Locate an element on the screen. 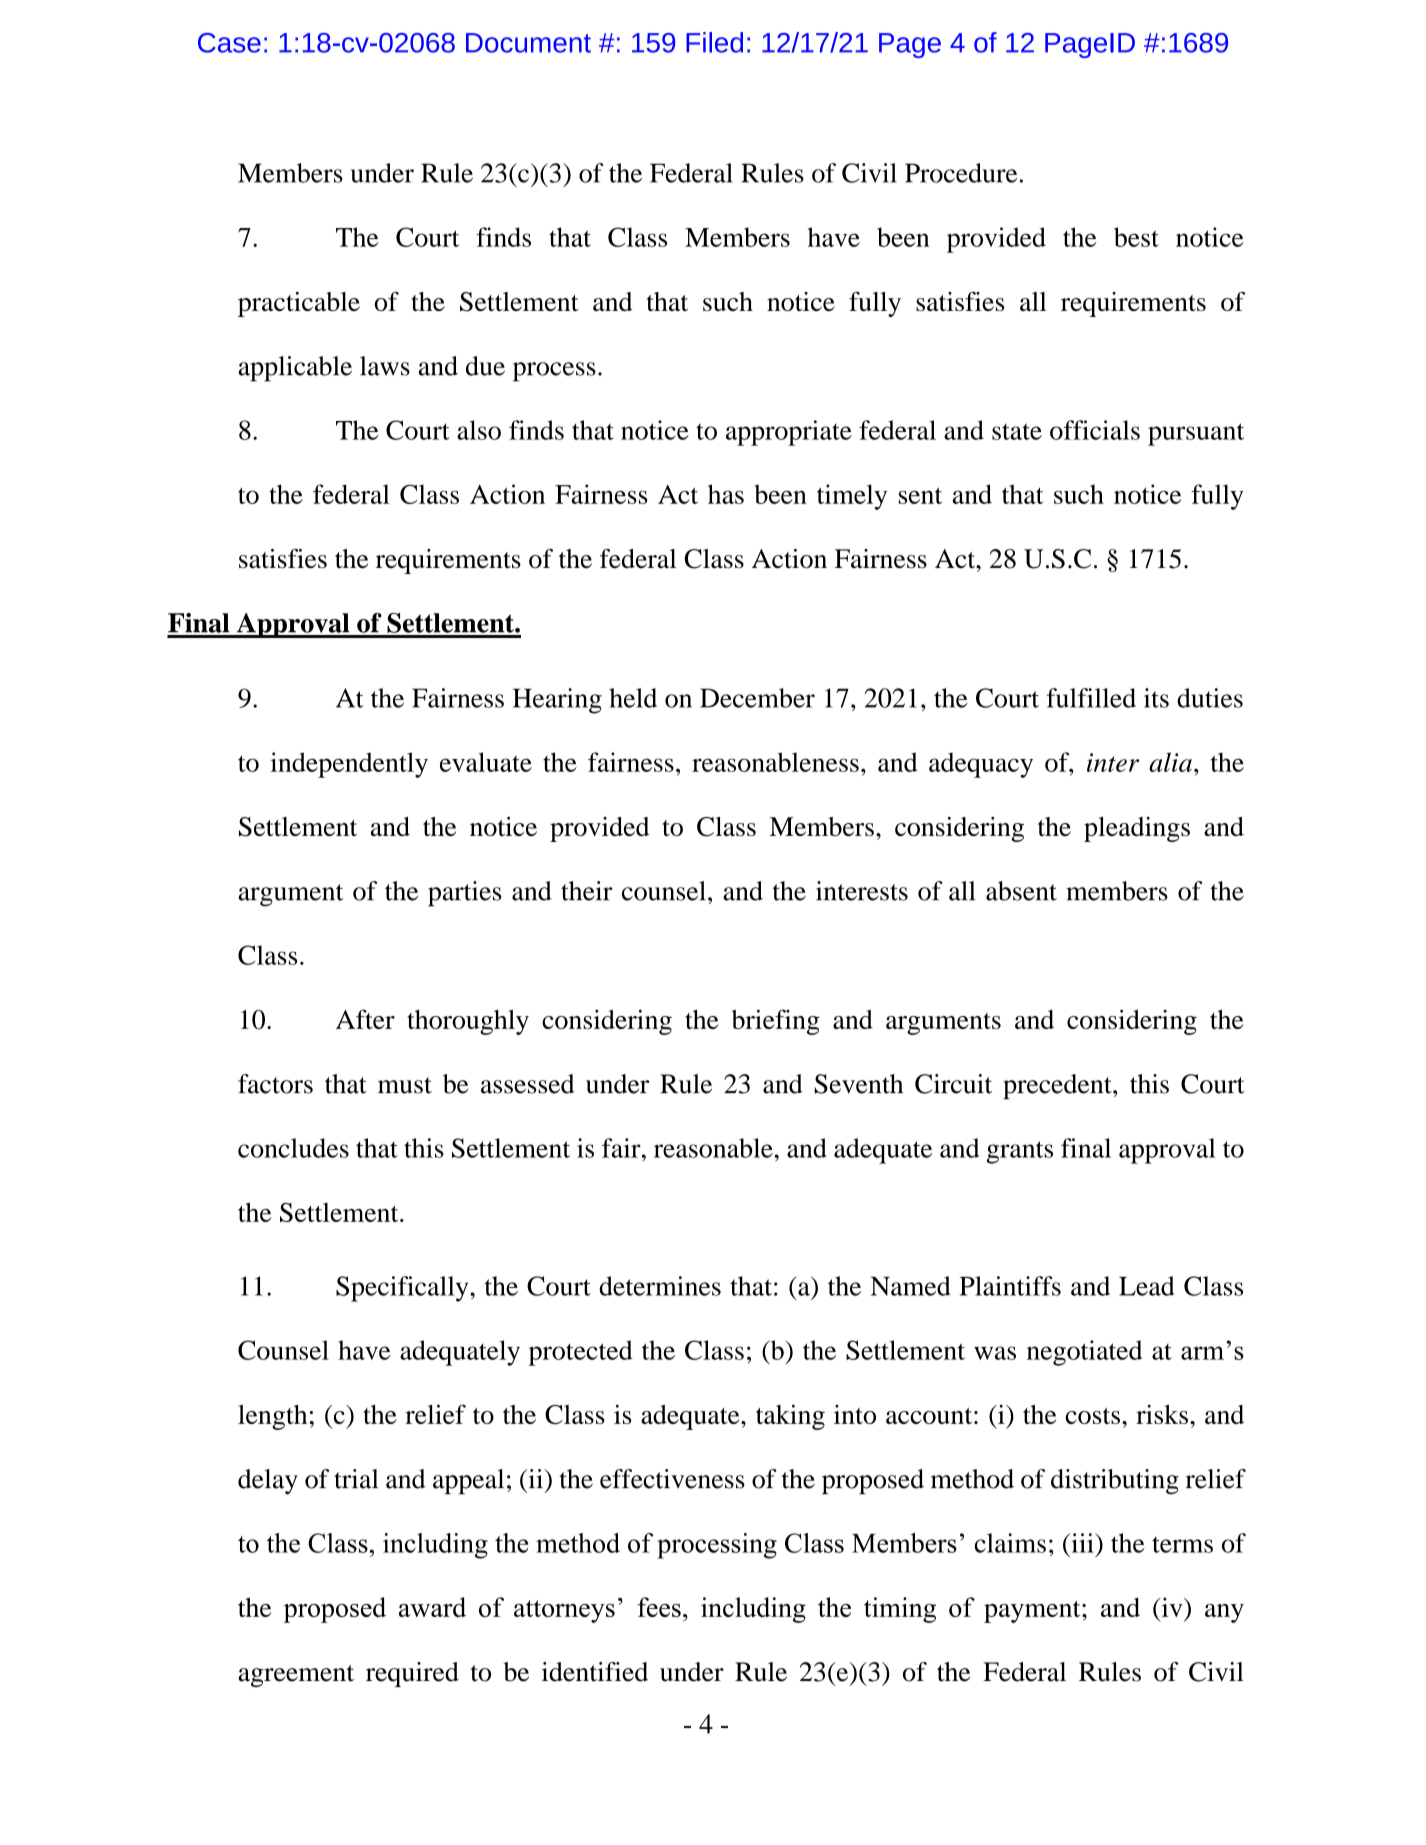 This screenshot has height=1845, width=1426. their is located at coordinates (586, 891).
